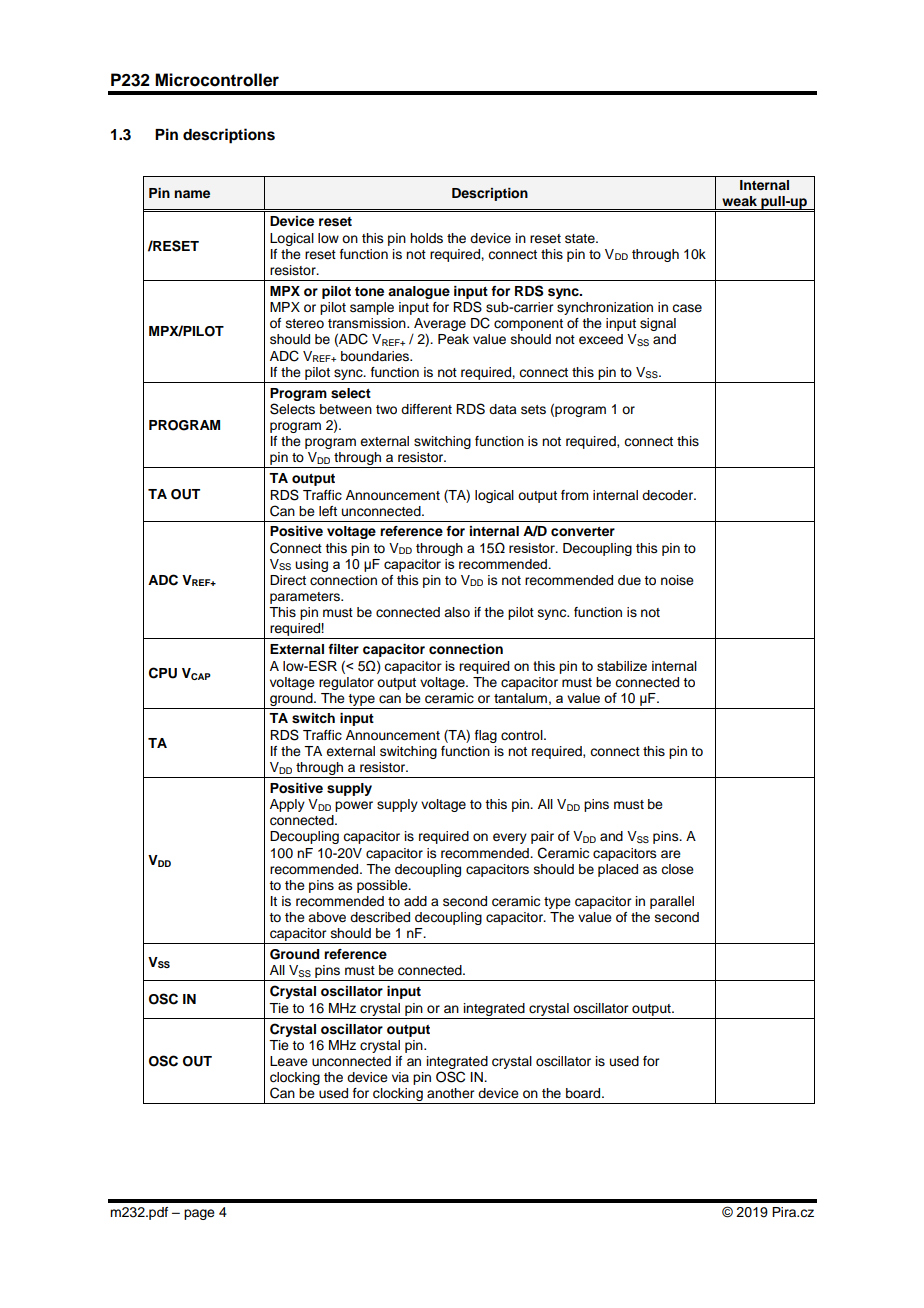 This image has height=1308, width=924. Describe the element at coordinates (163, 673) in the image. I see `CPU` at that location.
